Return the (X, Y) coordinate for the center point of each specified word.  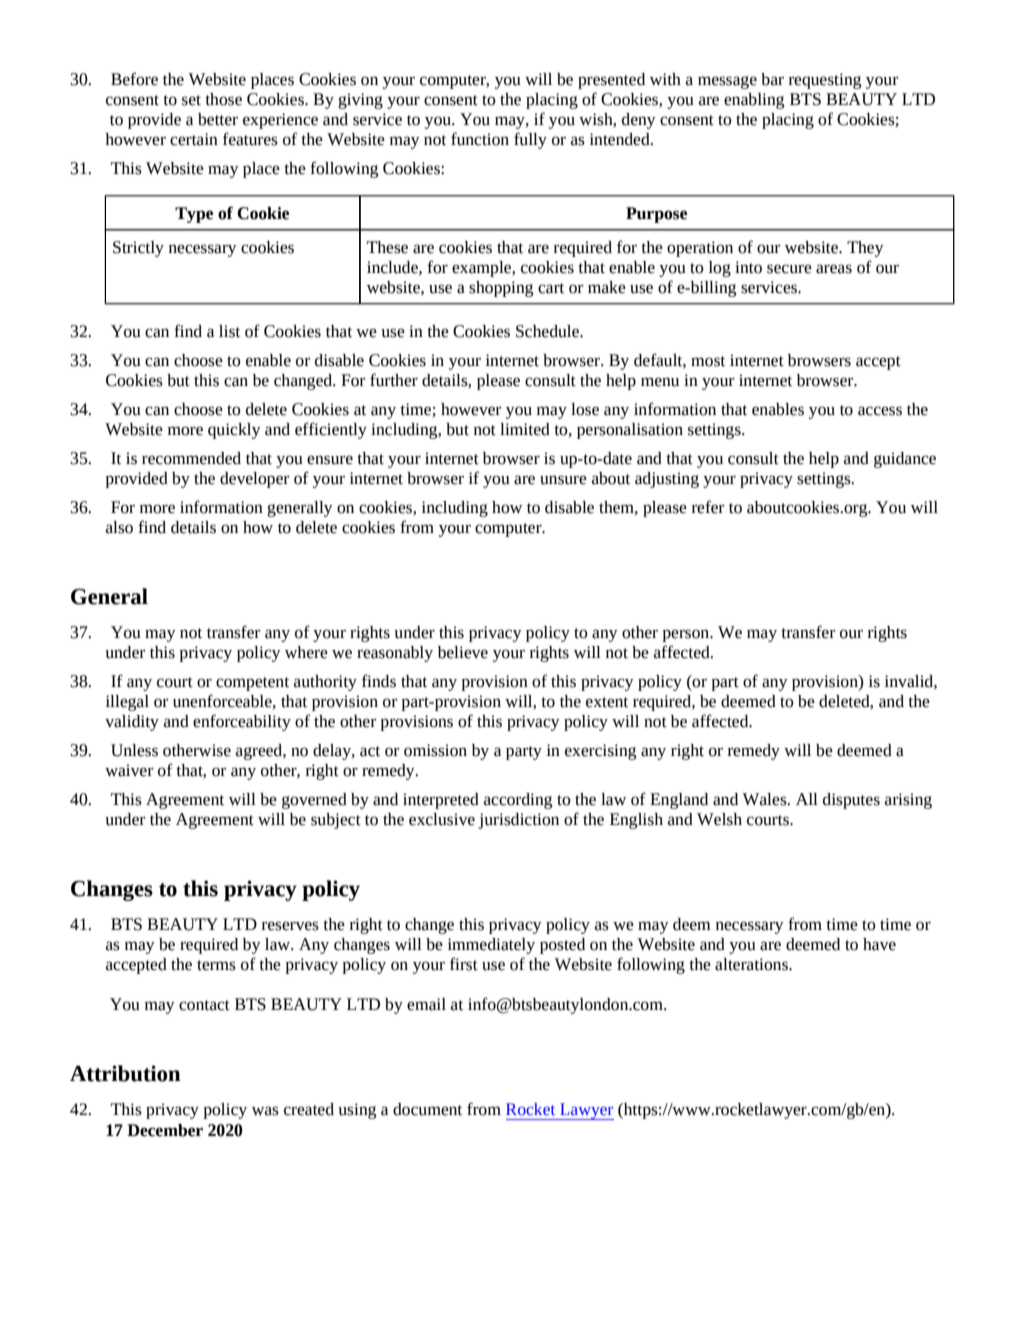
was (265, 1111)
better (218, 119)
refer (708, 507)
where (306, 652)
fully (530, 140)
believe (463, 652)
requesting (825, 81)
